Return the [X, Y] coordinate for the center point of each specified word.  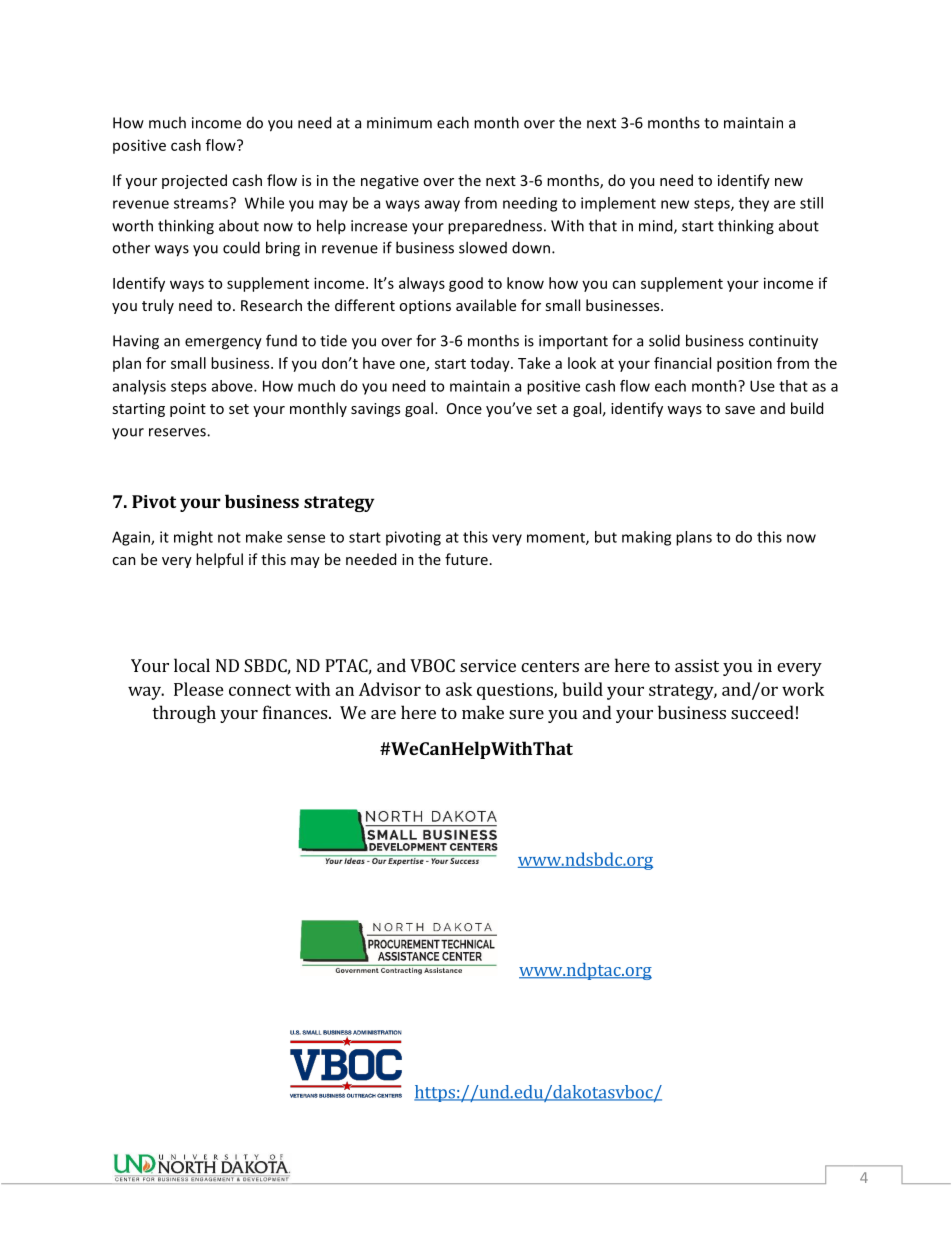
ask [459, 689]
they [754, 204]
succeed [762, 712]
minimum [399, 123]
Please [199, 689]
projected [194, 181]
